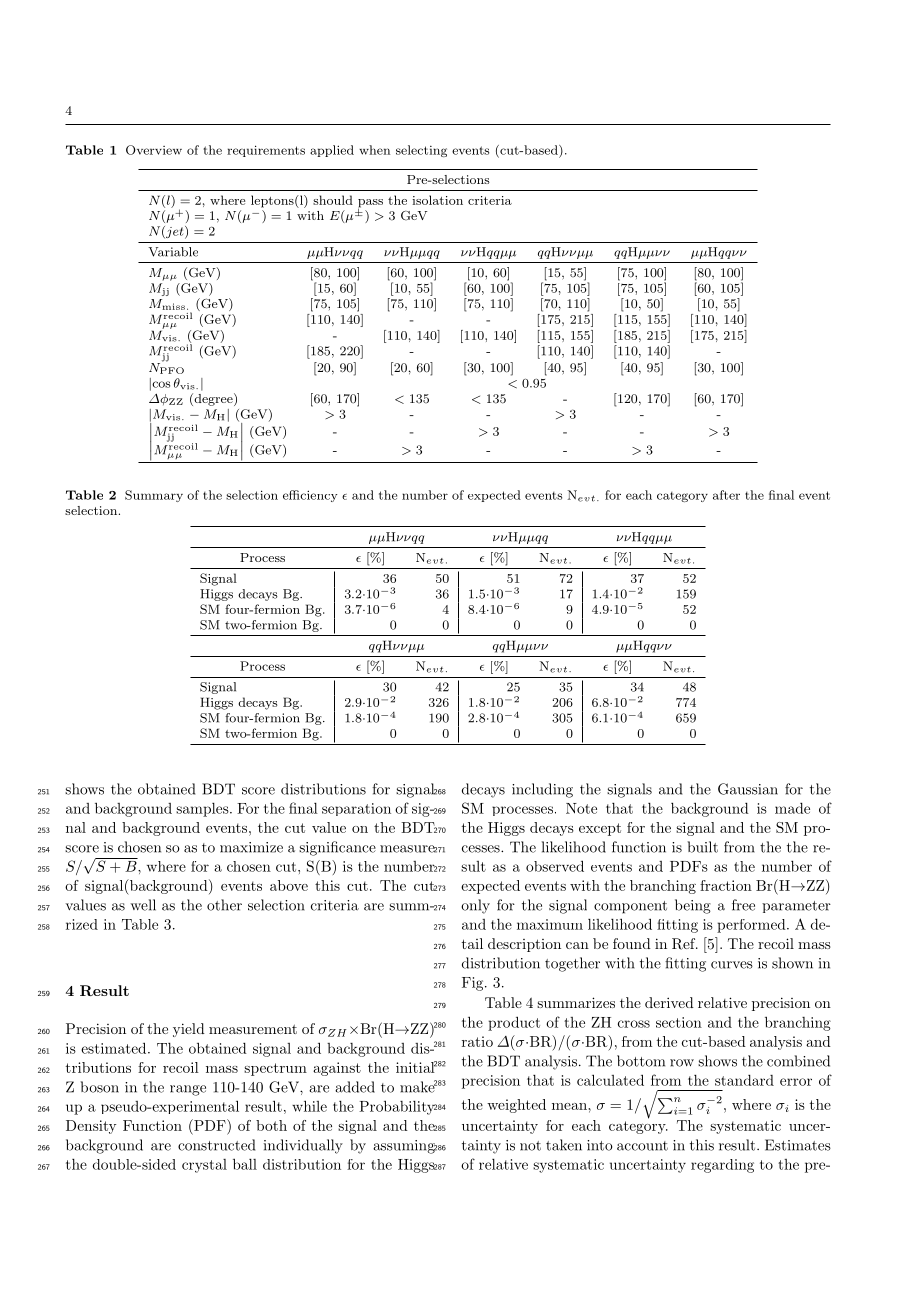 This page has width=924, height=1308. What do you see at coordinates (216, 1145) in the page?
I see `constructed` at bounding box center [216, 1145].
